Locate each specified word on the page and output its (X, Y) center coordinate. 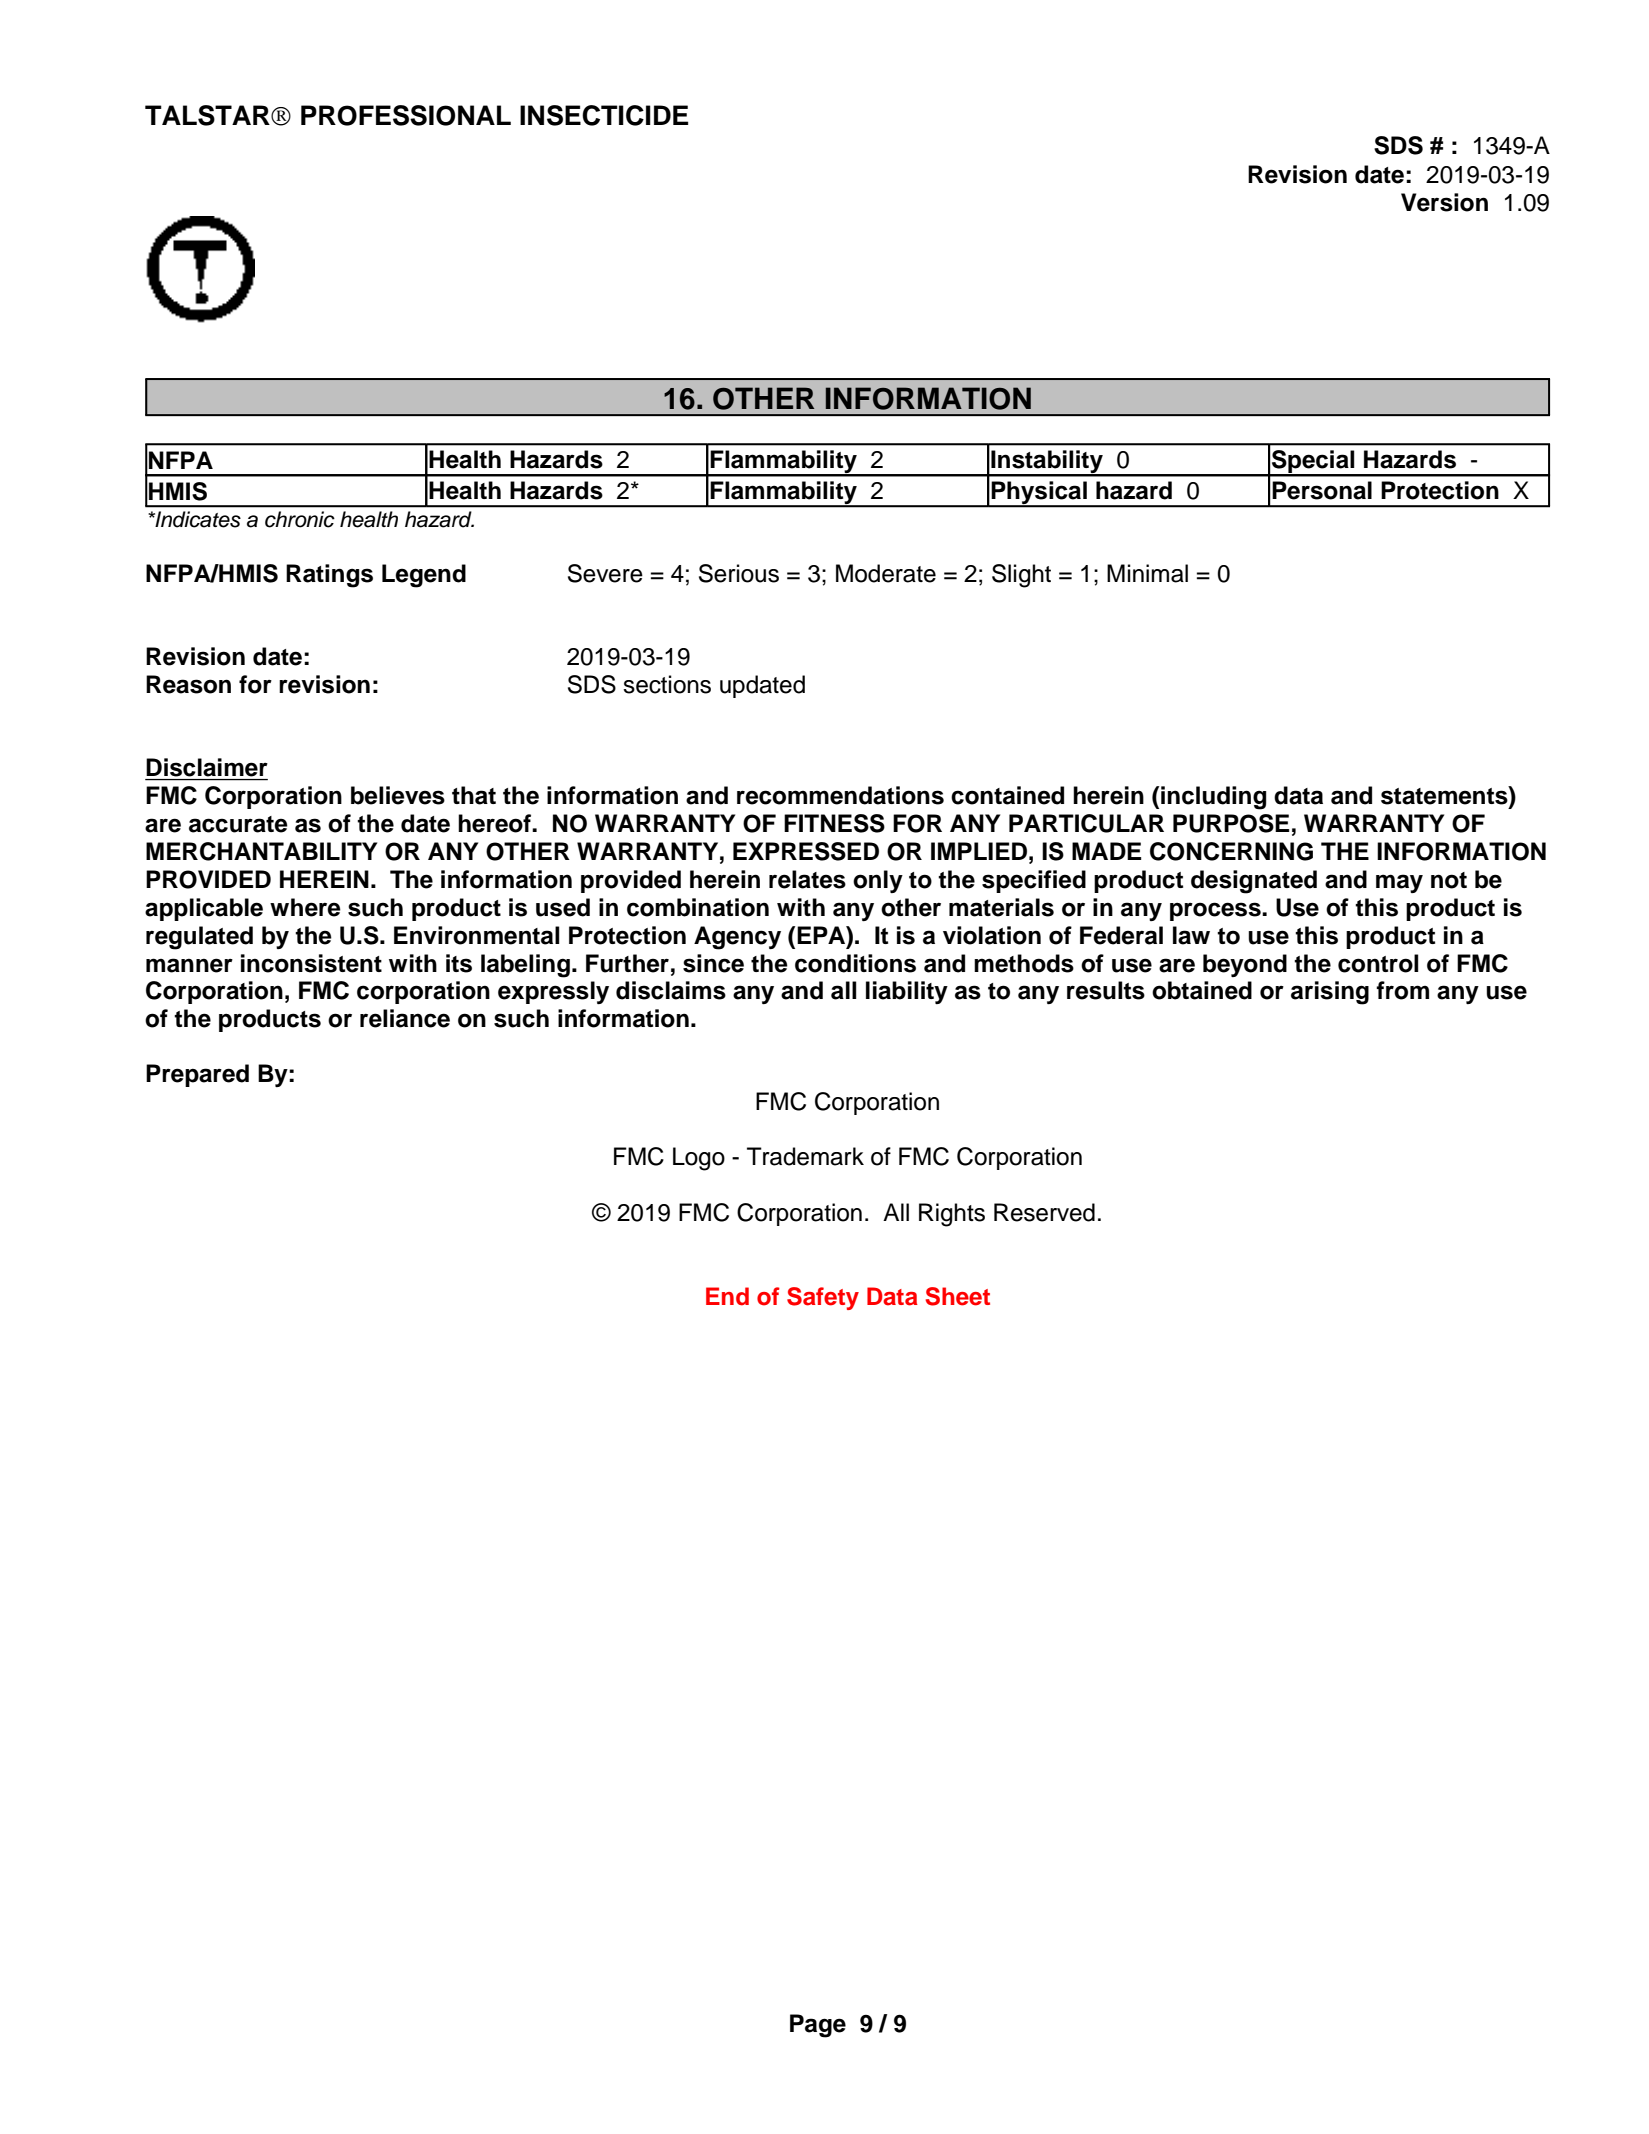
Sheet (958, 1296)
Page (818, 2026)
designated (1254, 882)
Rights (952, 1215)
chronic (300, 519)
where (305, 907)
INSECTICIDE (604, 115)
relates (807, 879)
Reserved (1044, 1212)
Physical (1039, 493)
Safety (823, 1298)
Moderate (886, 573)
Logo (699, 1159)
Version (1444, 202)
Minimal (1147, 573)
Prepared (197, 1075)
